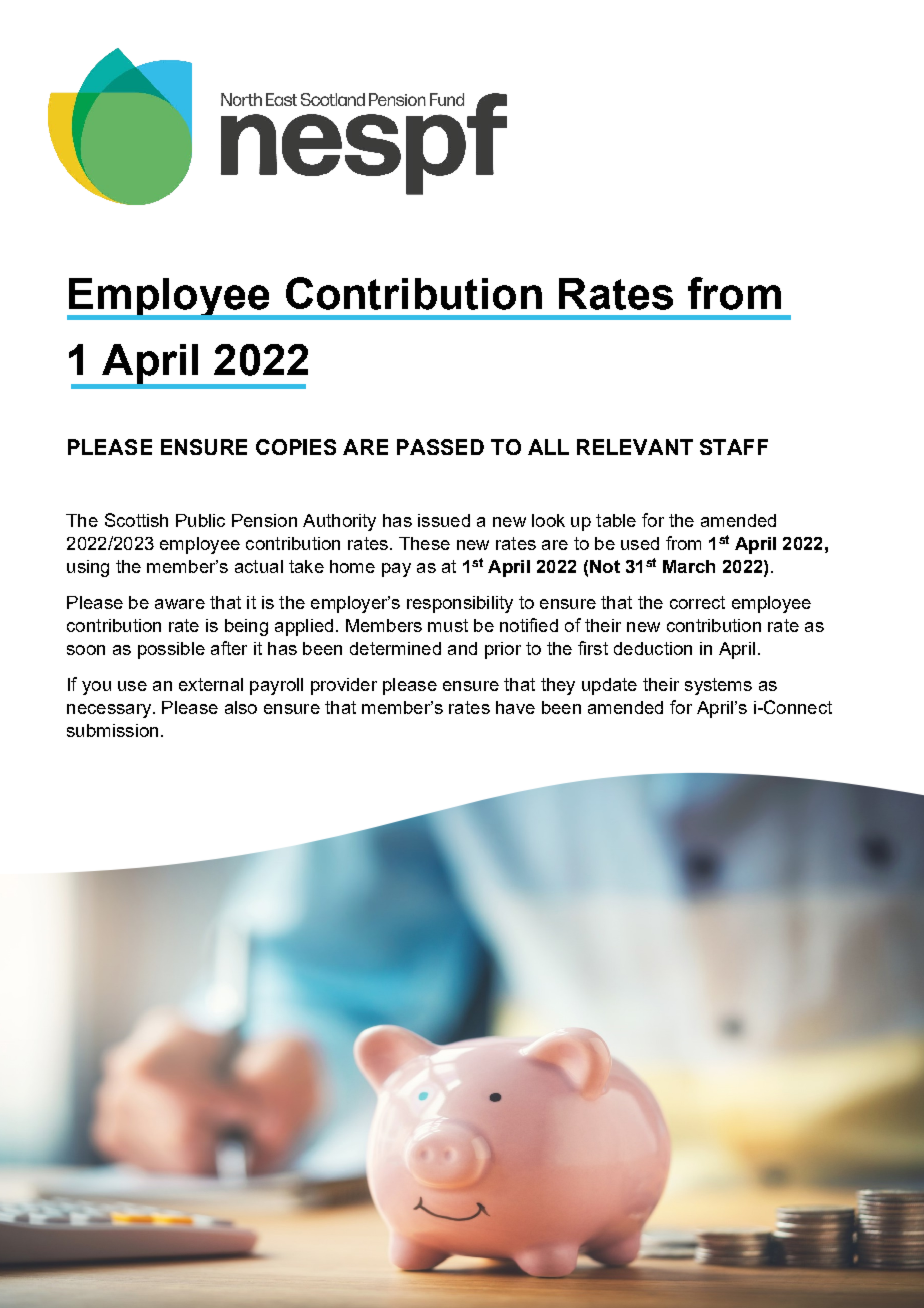  What do you see at coordinates (689, 566) in the screenshot?
I see `March` at bounding box center [689, 566].
